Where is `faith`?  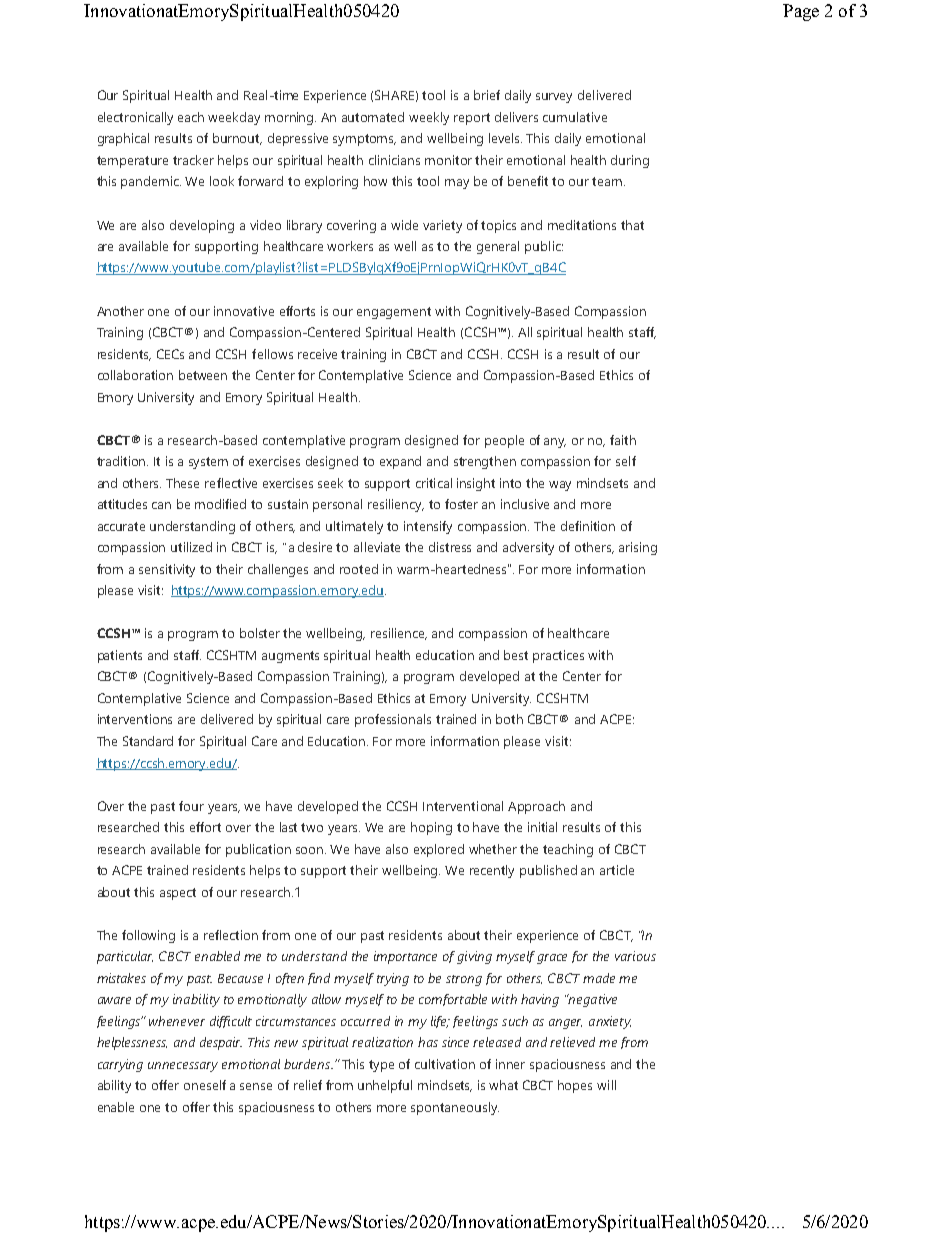
faith is located at coordinates (623, 440).
